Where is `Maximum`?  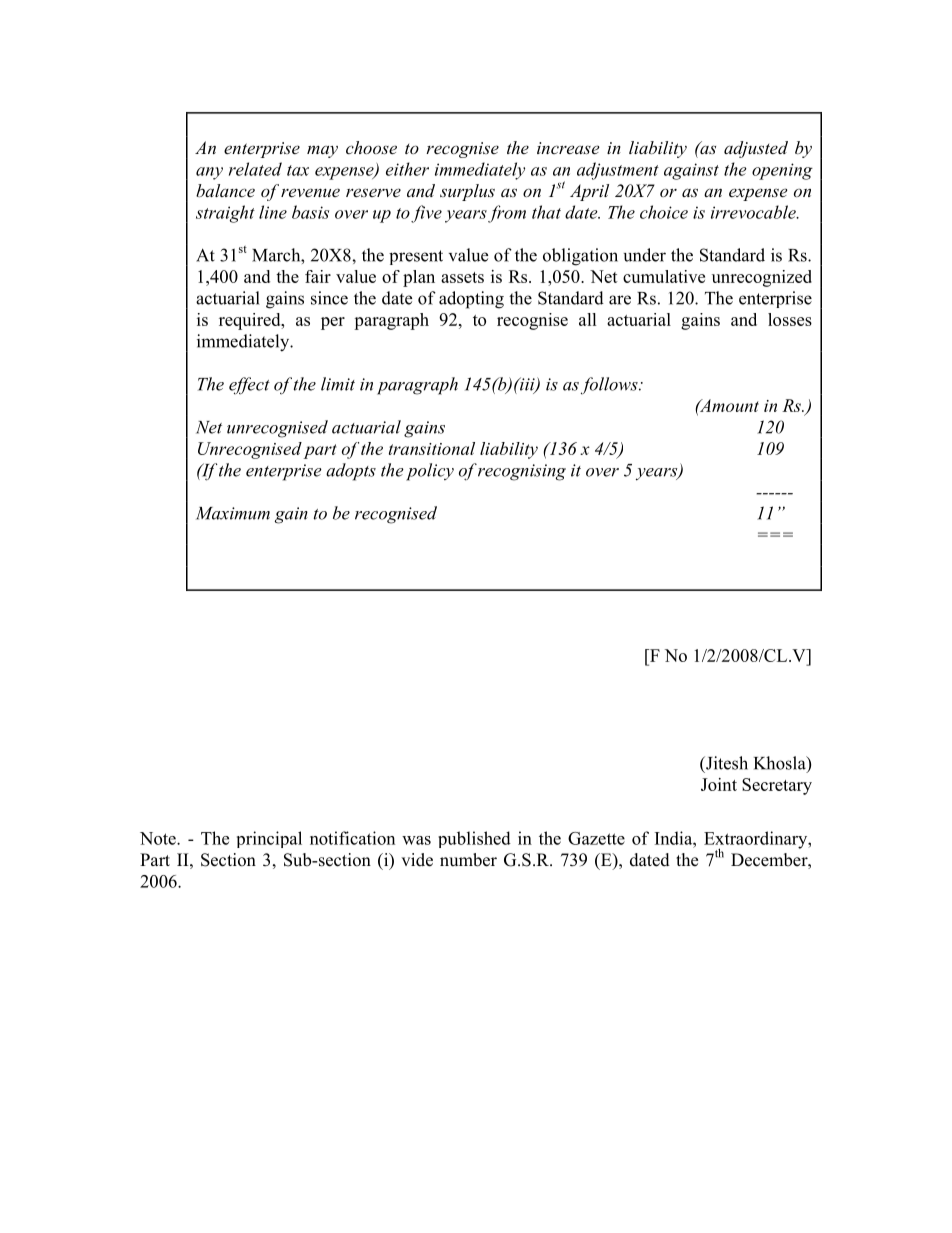
Maximum is located at coordinates (233, 513).
